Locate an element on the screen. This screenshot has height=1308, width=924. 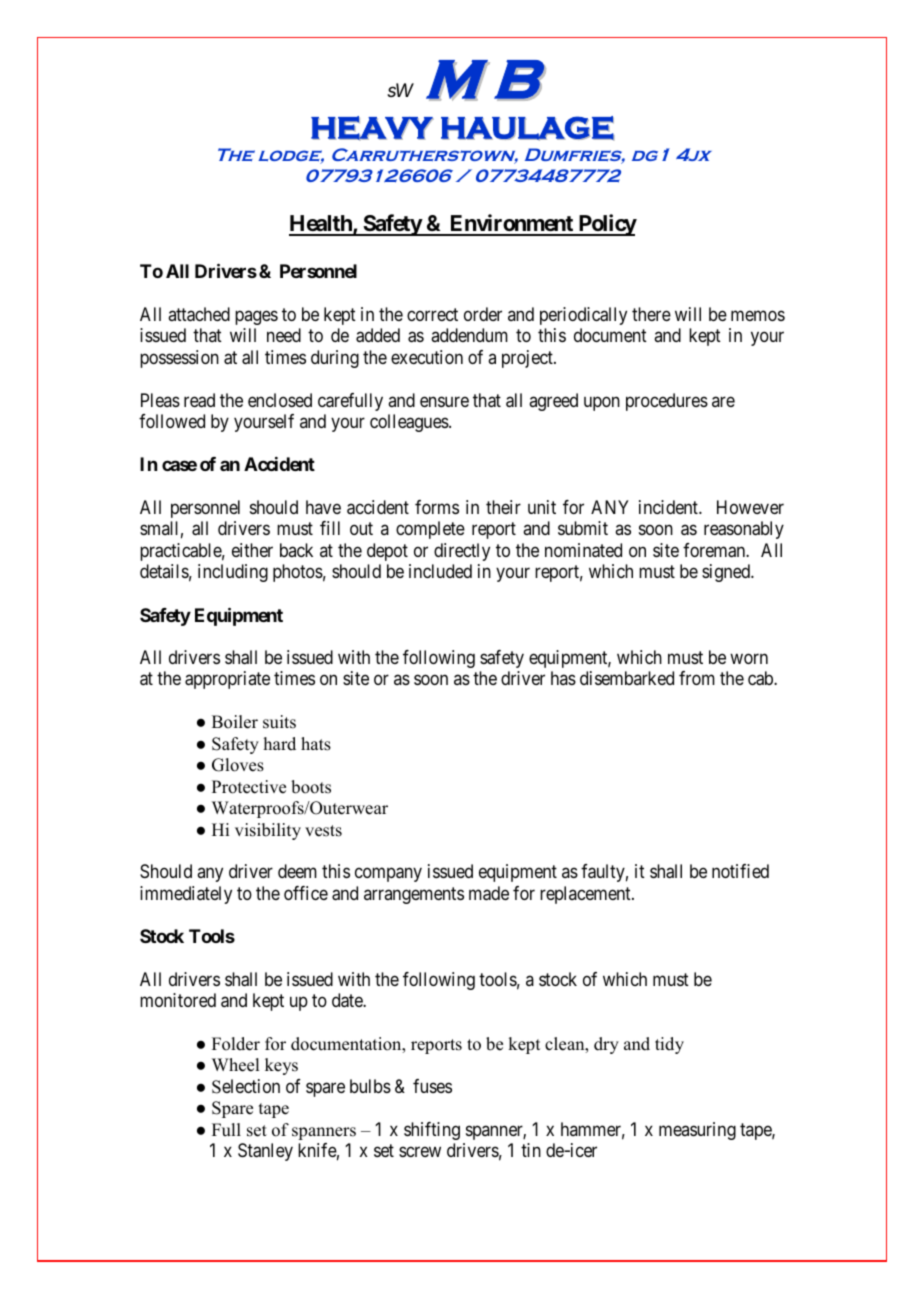
shifting is located at coordinates (432, 1131).
